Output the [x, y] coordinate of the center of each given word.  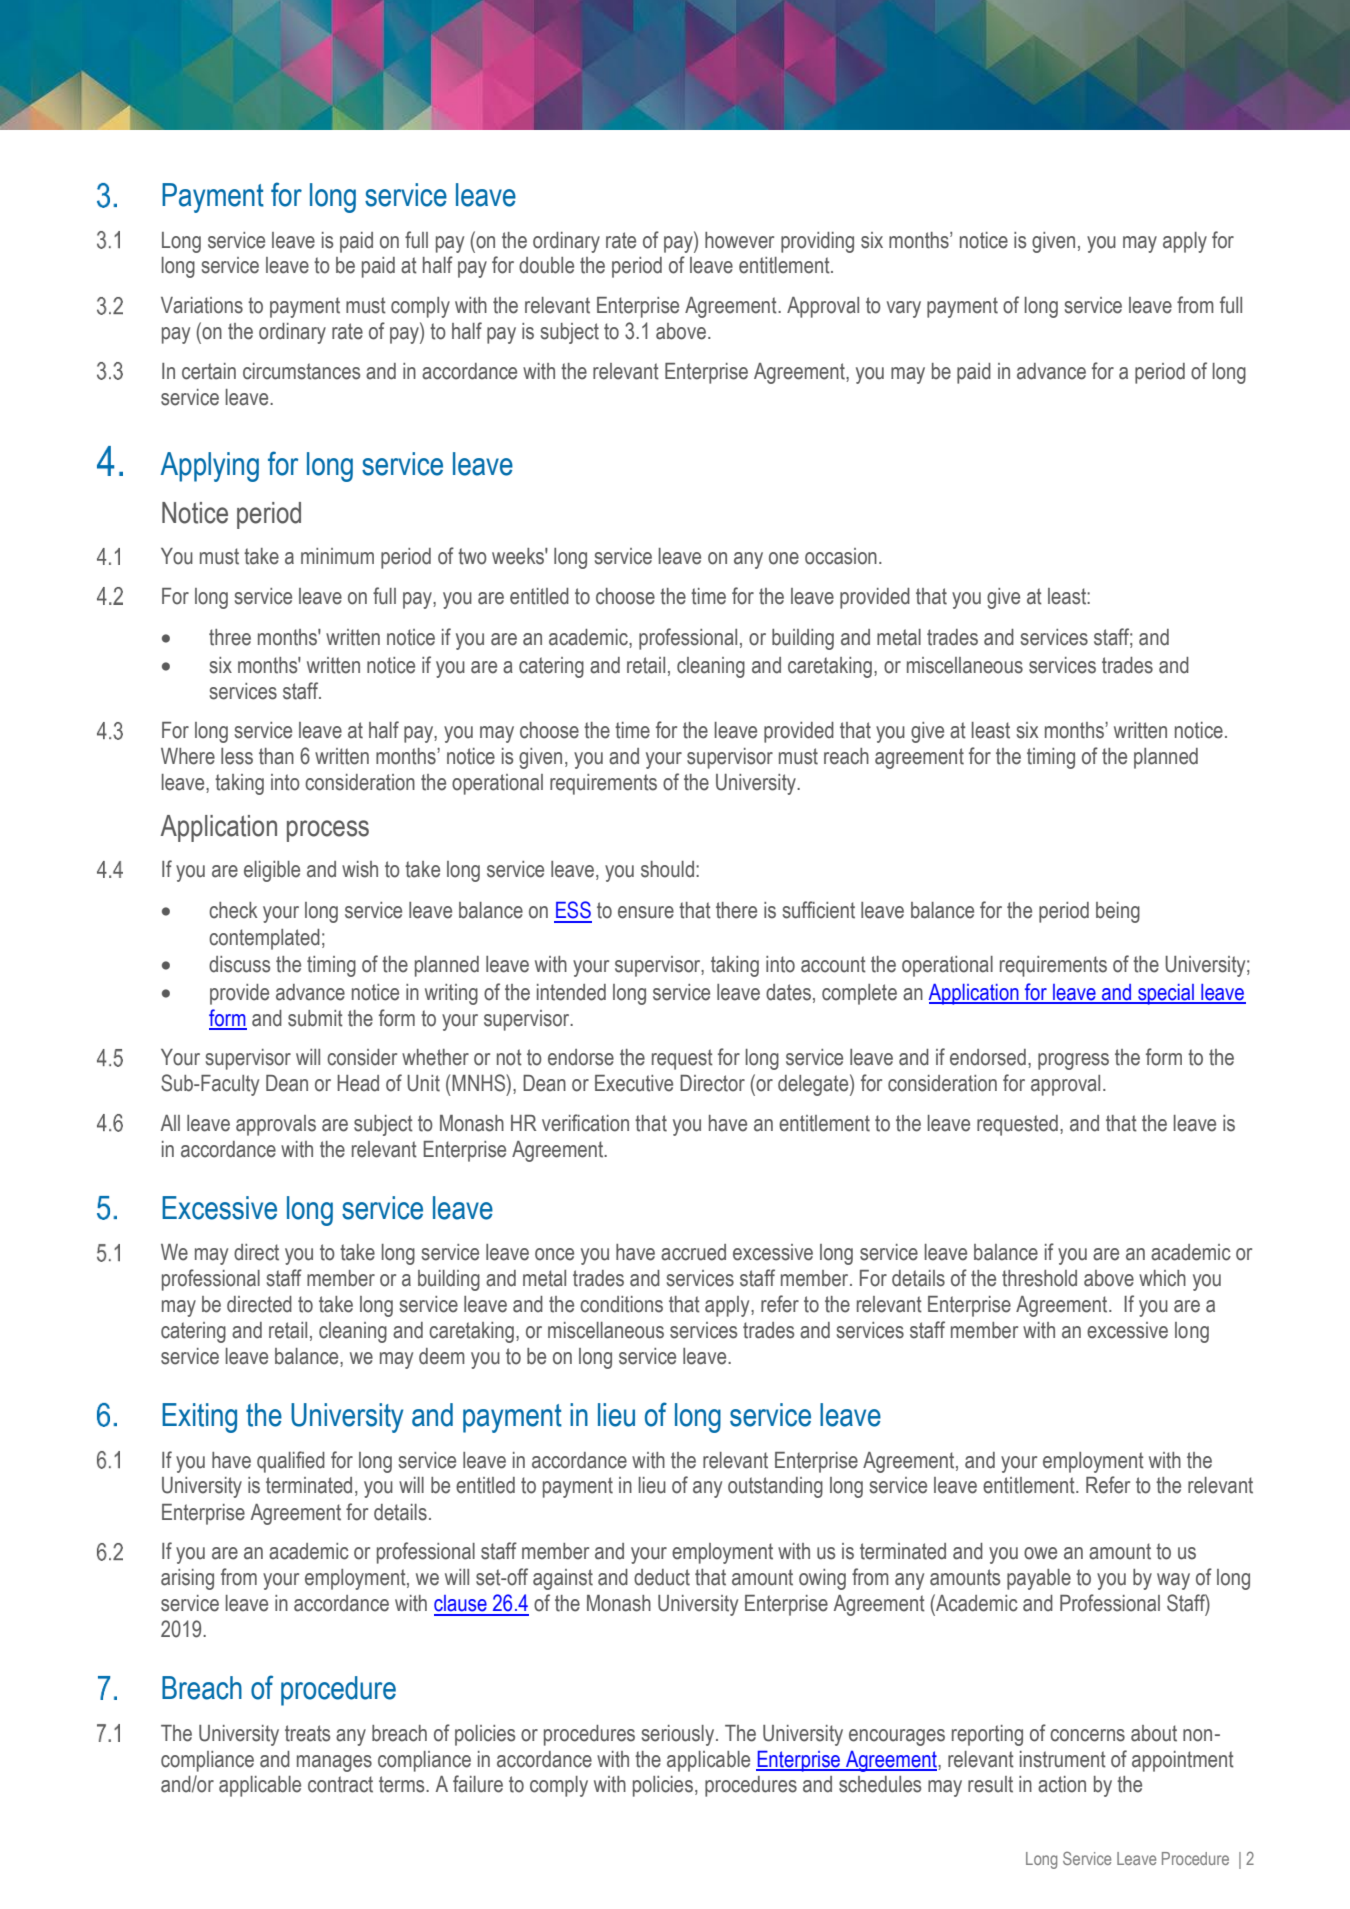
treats [307, 1733]
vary [904, 309]
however [739, 240]
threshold [1039, 1278]
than [276, 756]
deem [442, 1356]
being [1118, 912]
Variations [202, 305]
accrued [693, 1252]
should [667, 869]
